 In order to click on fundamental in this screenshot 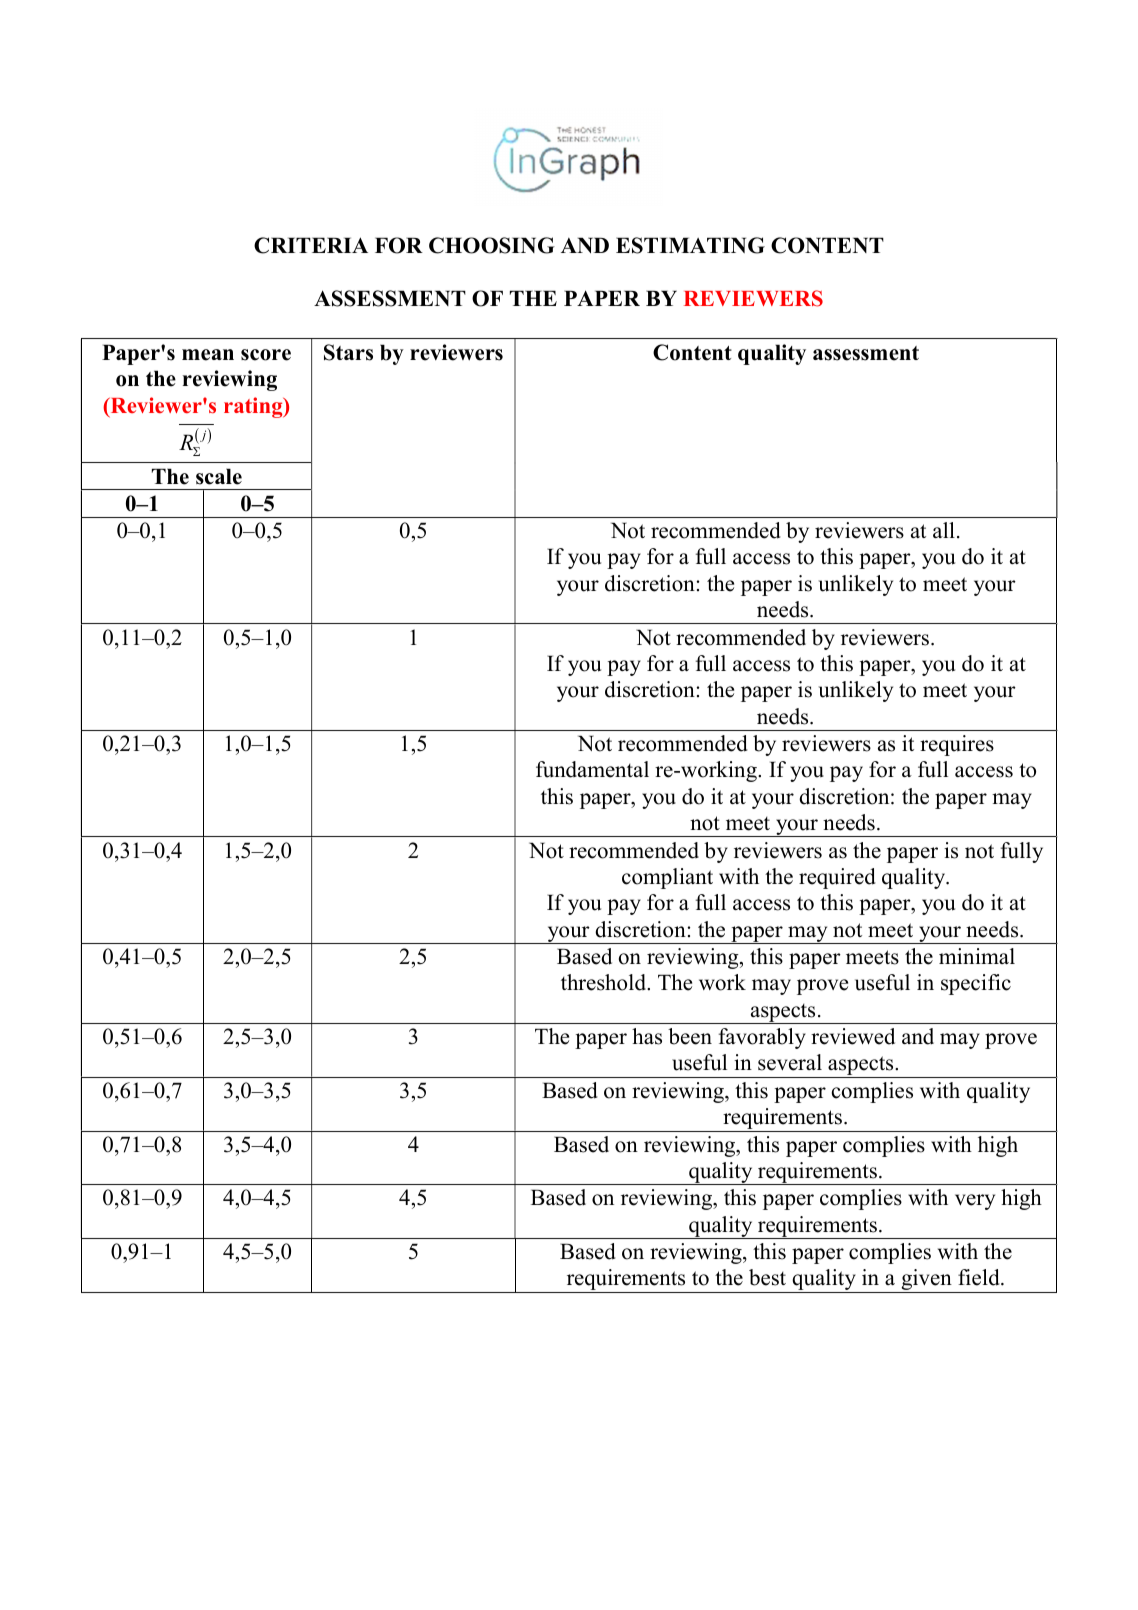, I will do `click(592, 769)`.
